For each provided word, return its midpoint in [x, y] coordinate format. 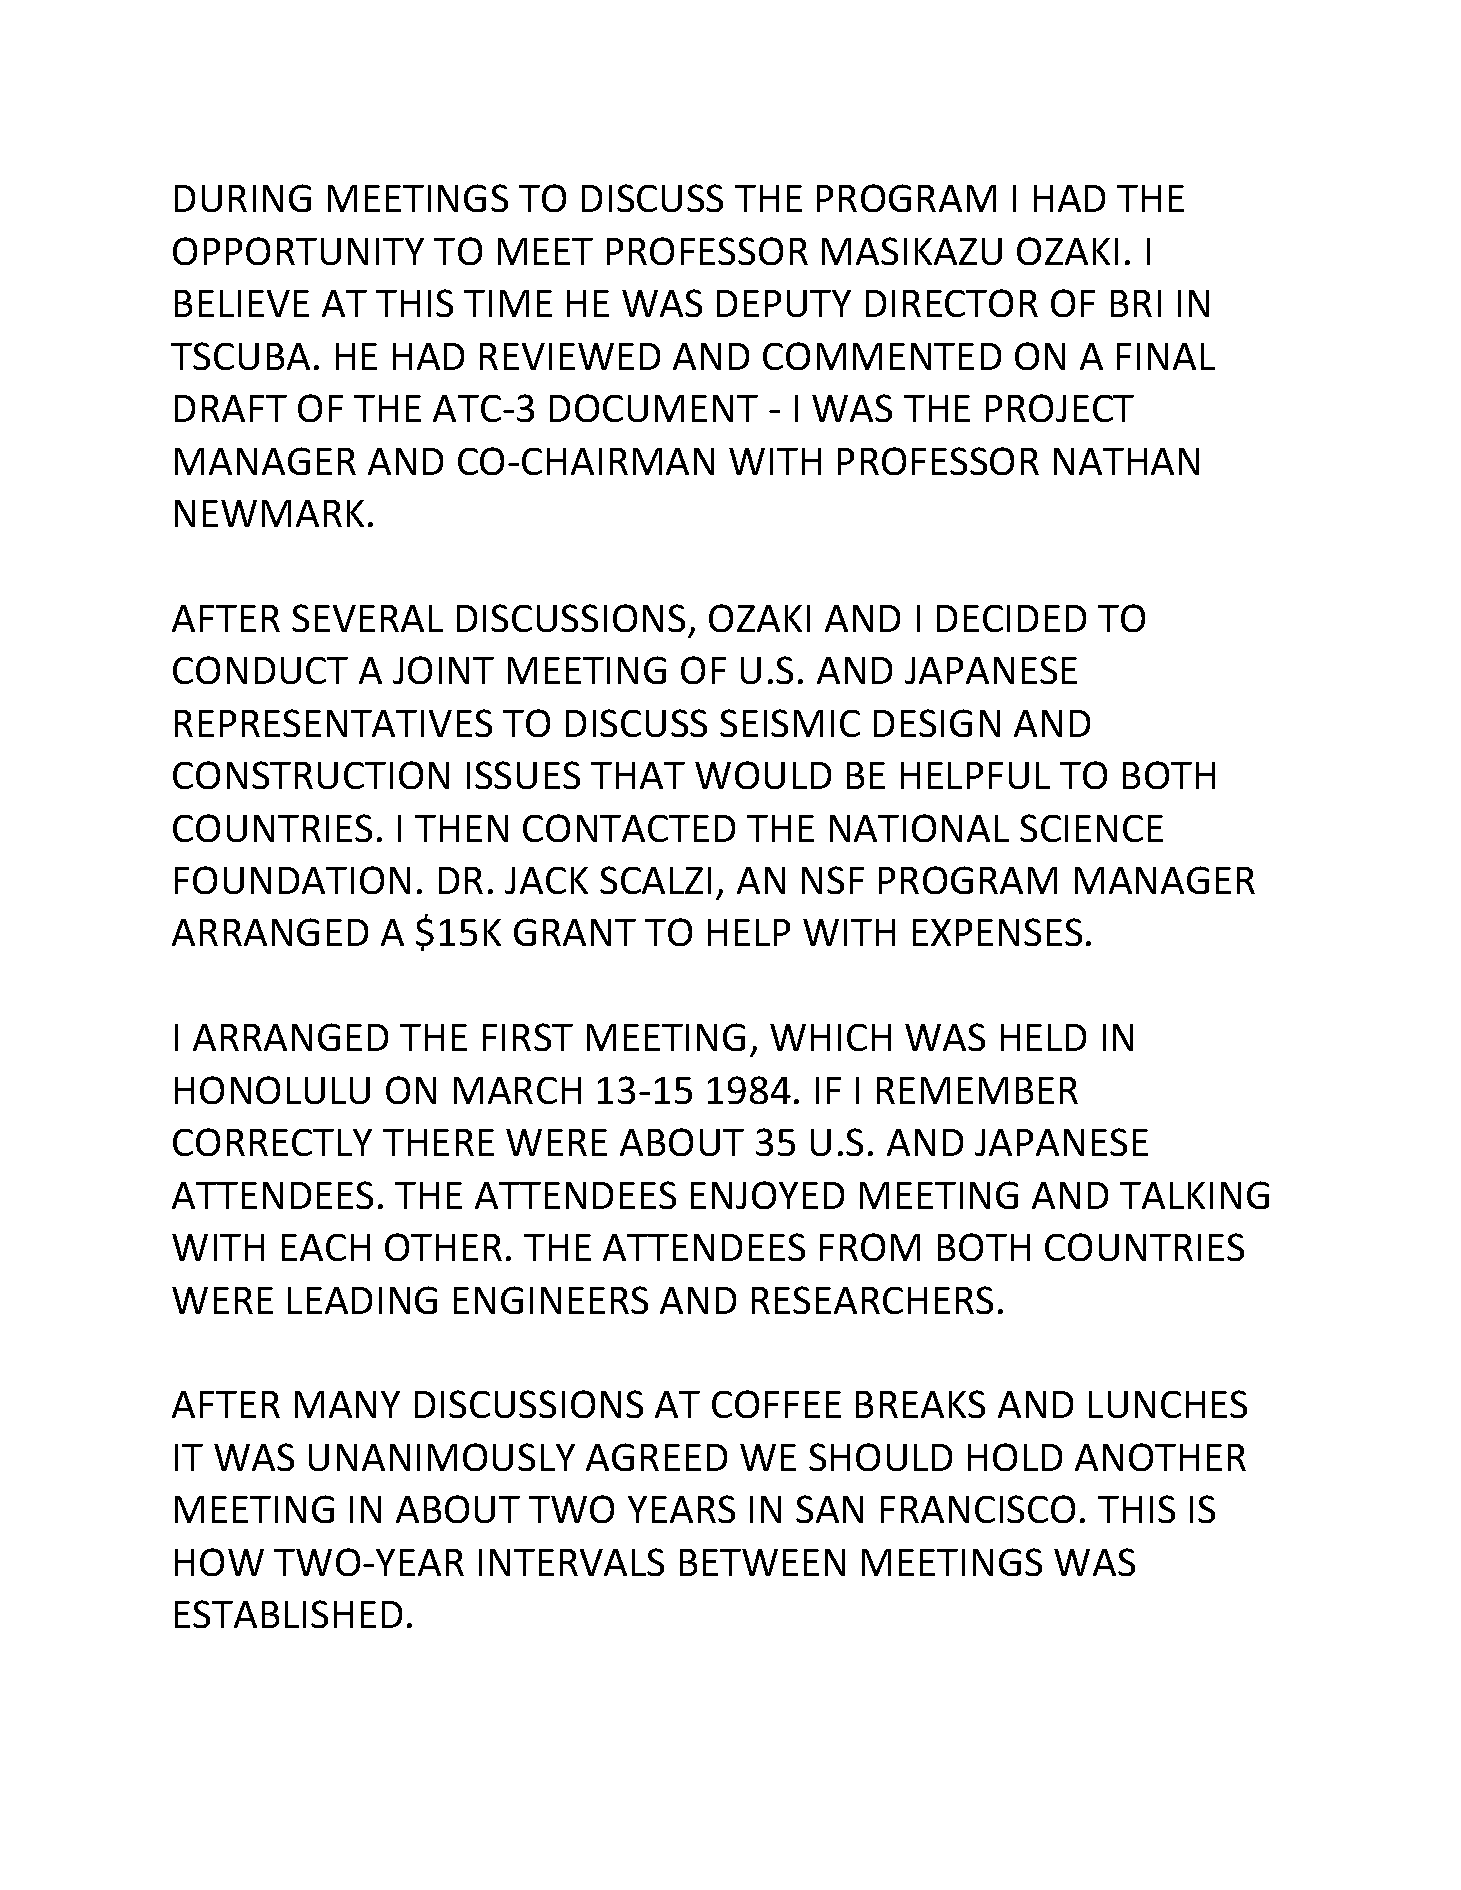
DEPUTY [784, 303]
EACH [326, 1247]
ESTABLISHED [288, 1614]
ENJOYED [767, 1195]
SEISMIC [790, 723]
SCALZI [655, 880]
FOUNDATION [292, 880]
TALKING [1194, 1195]
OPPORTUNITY [298, 251]
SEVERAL [367, 618]
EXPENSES [997, 932]
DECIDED [1011, 618]
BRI [1136, 303]
